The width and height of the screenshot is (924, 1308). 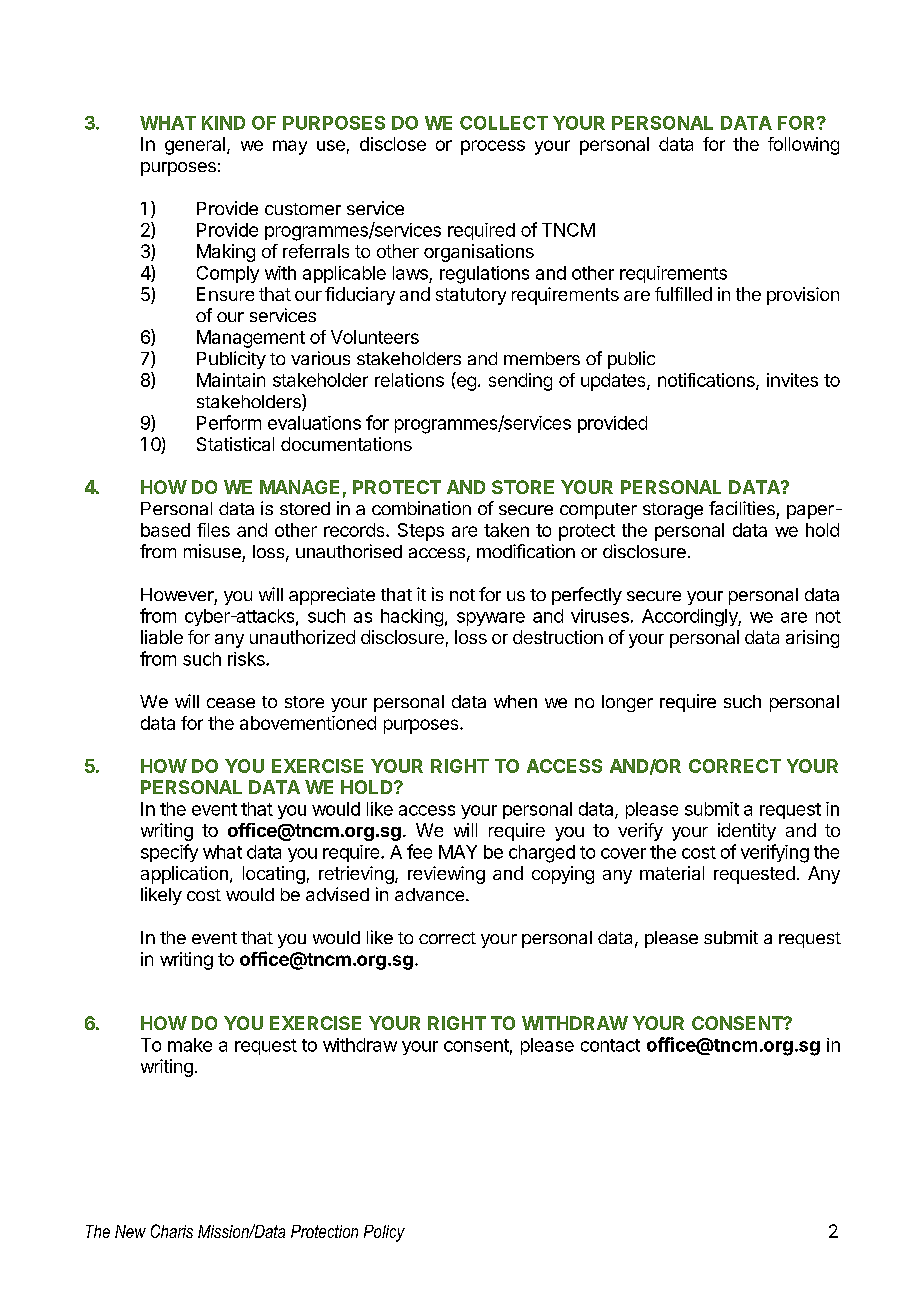 I want to click on advance, so click(x=429, y=894).
